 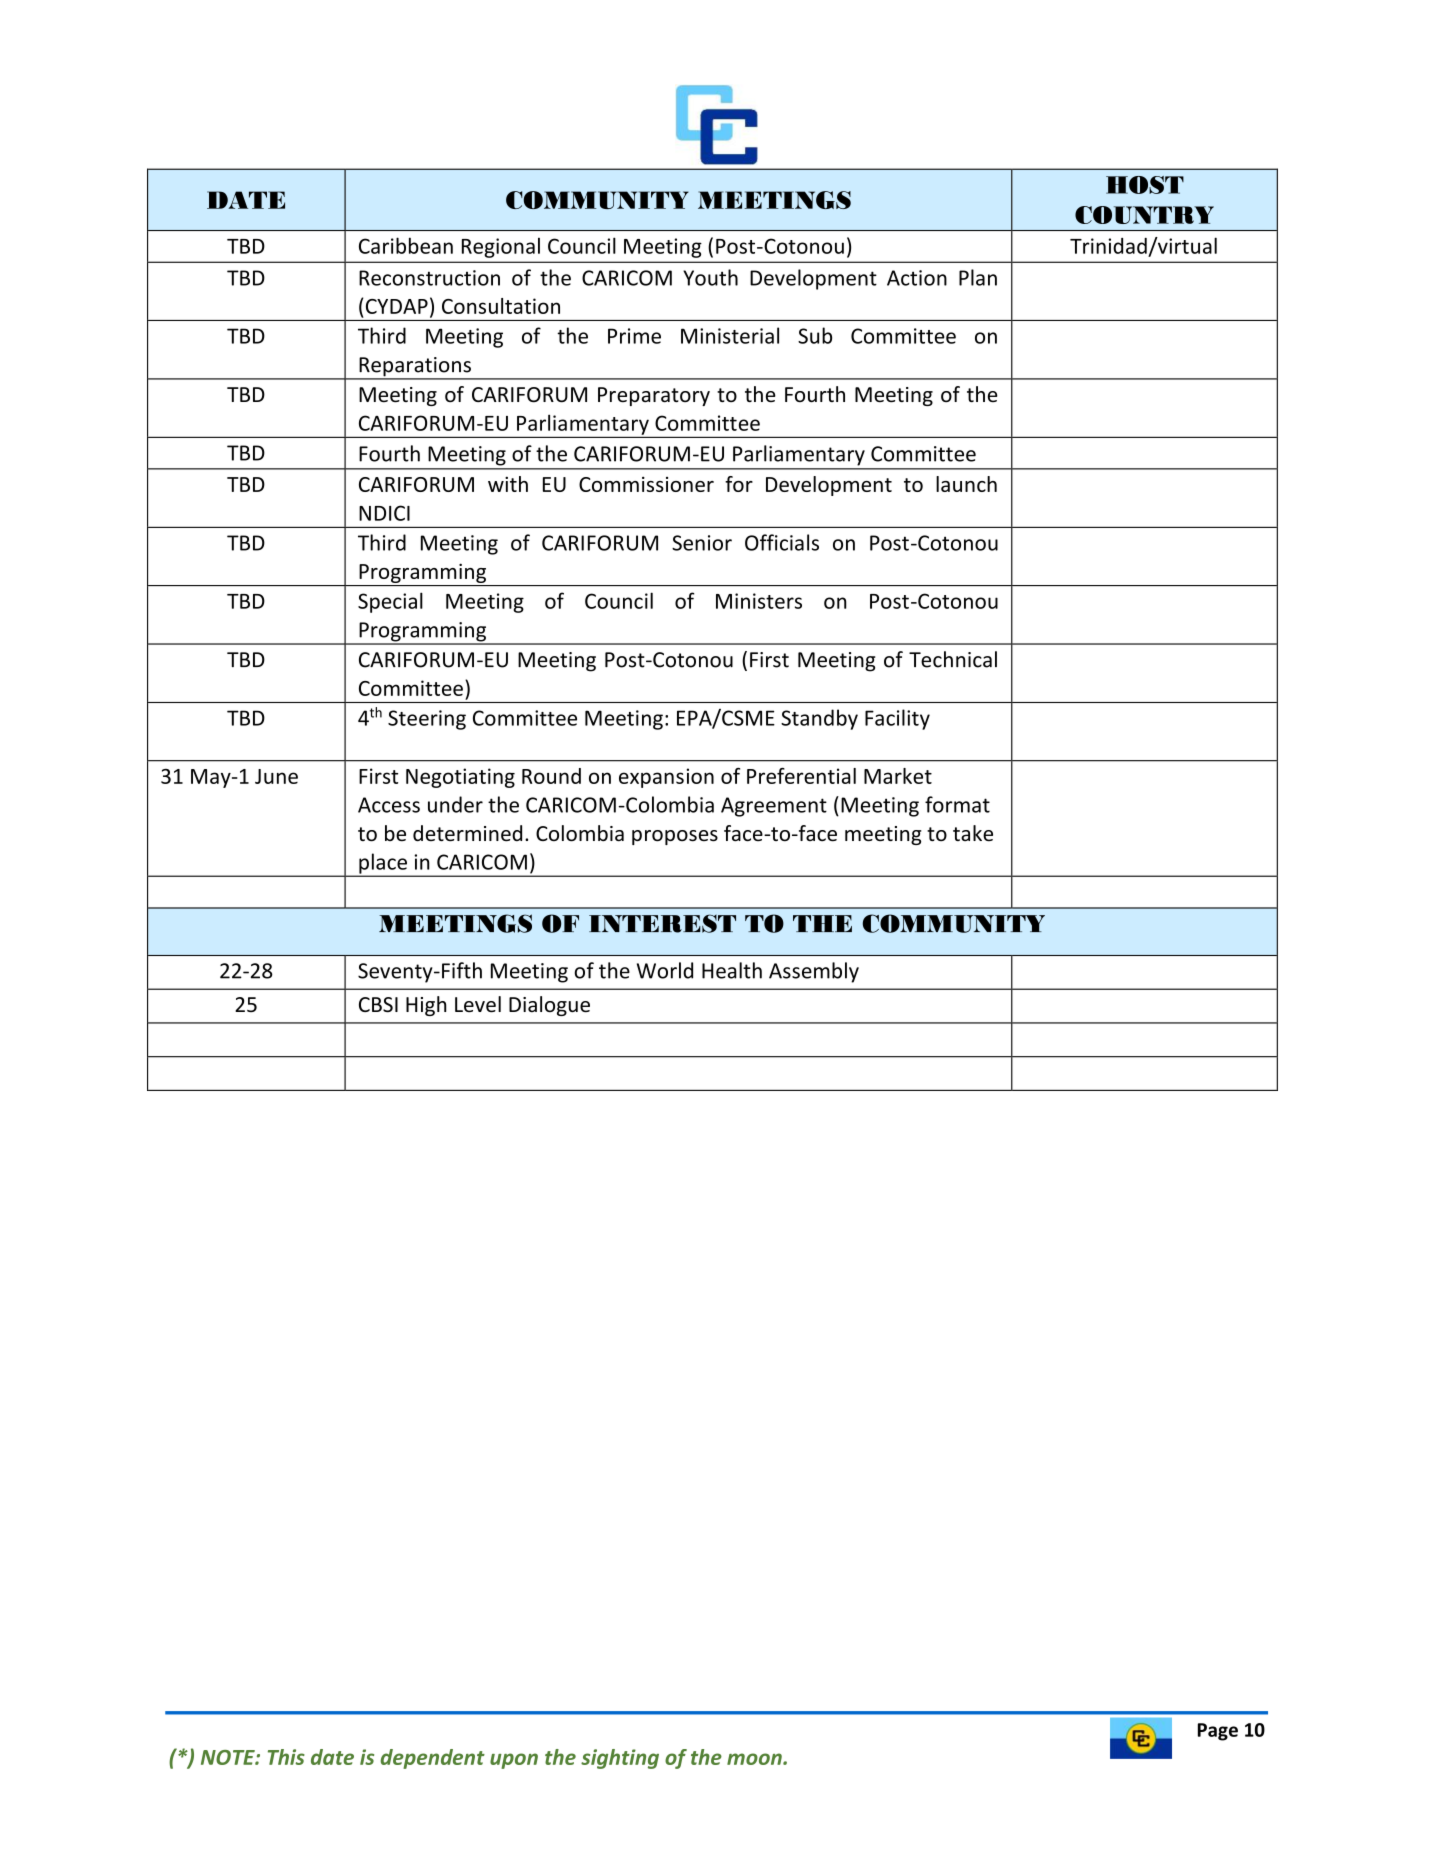 I want to click on High, so click(x=426, y=1006).
